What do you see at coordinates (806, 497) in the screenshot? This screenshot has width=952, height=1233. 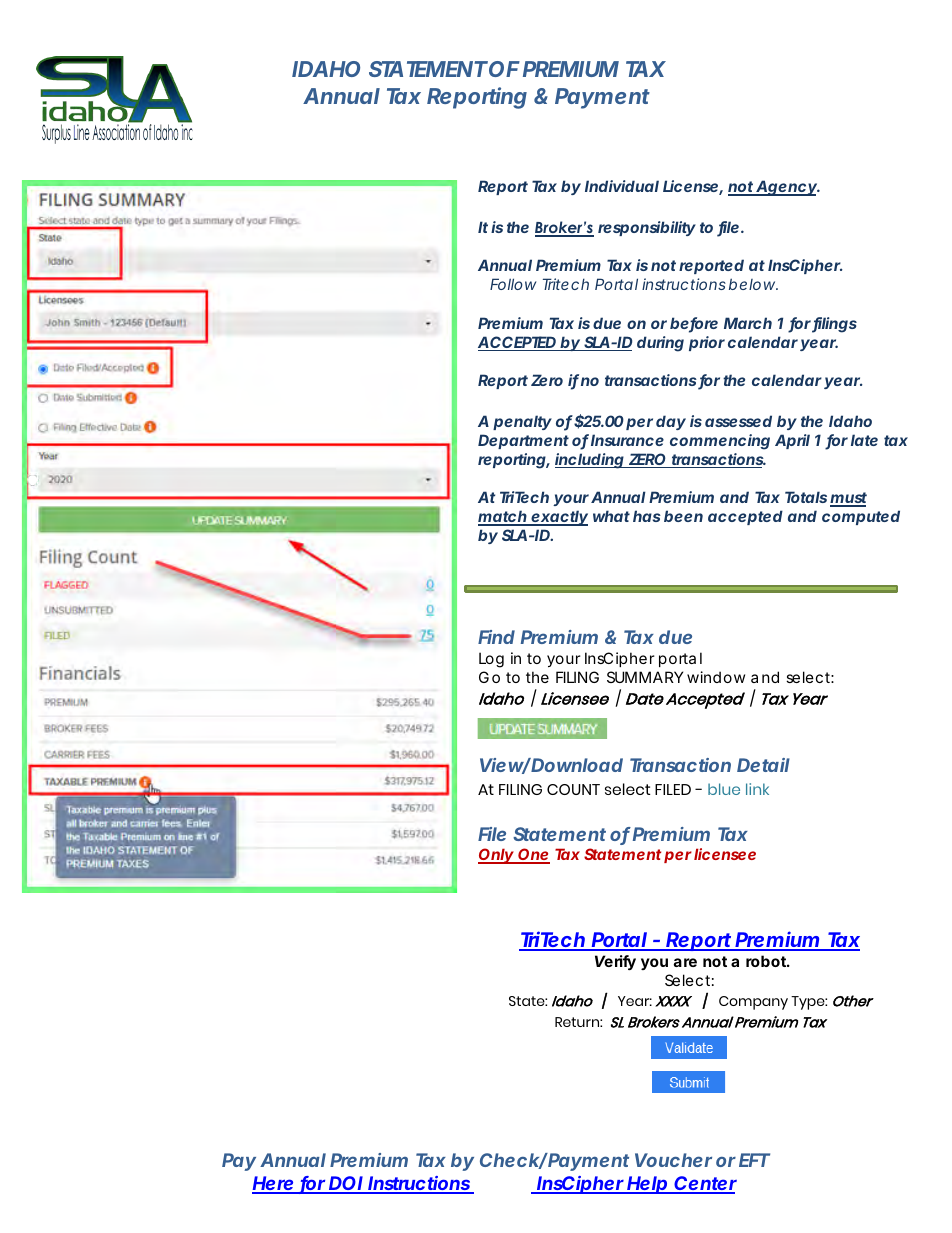 I see `Totals` at bounding box center [806, 497].
